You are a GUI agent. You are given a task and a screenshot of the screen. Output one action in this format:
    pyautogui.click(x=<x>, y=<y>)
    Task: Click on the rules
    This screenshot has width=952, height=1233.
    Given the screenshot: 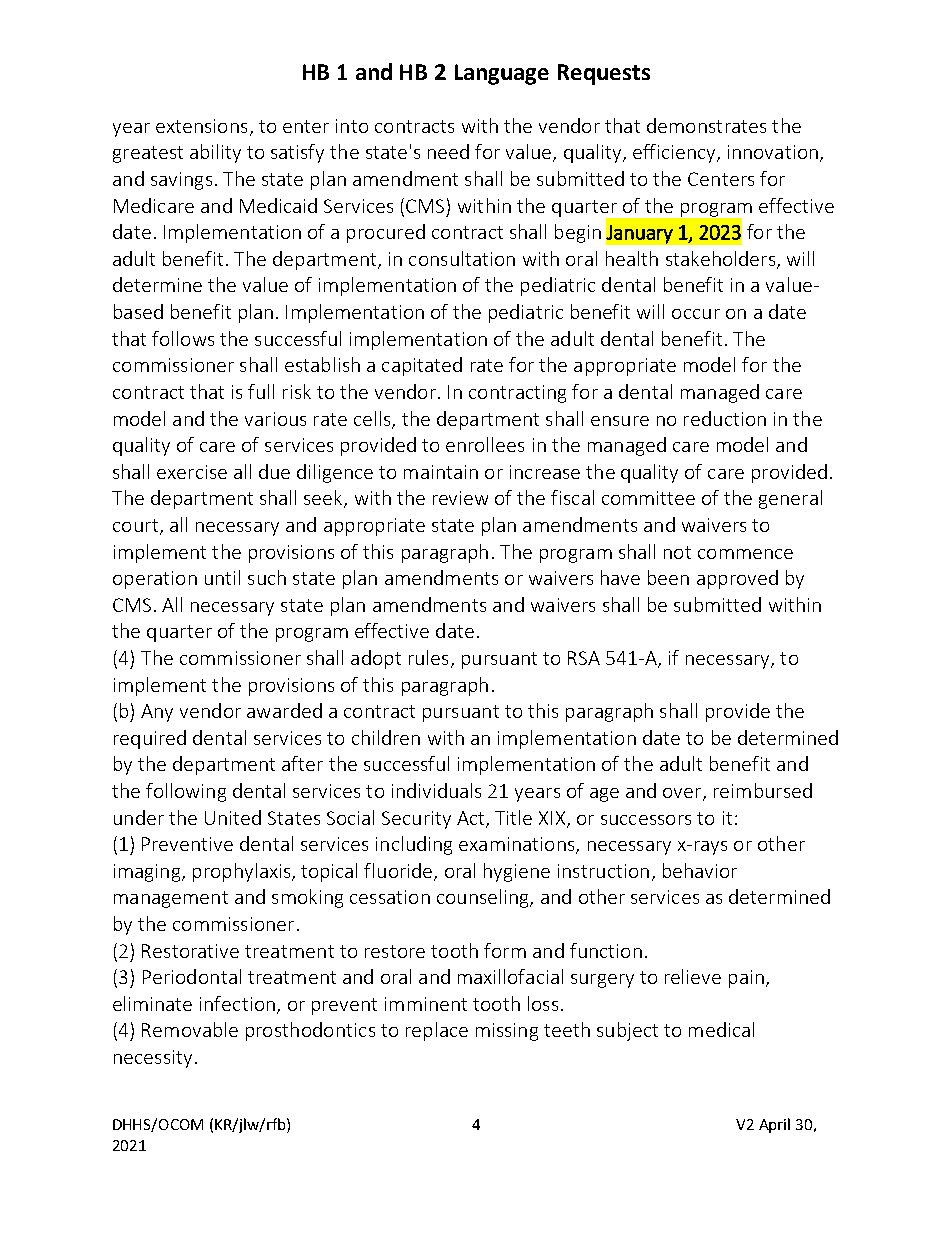 What is the action you would take?
    pyautogui.click(x=428, y=657)
